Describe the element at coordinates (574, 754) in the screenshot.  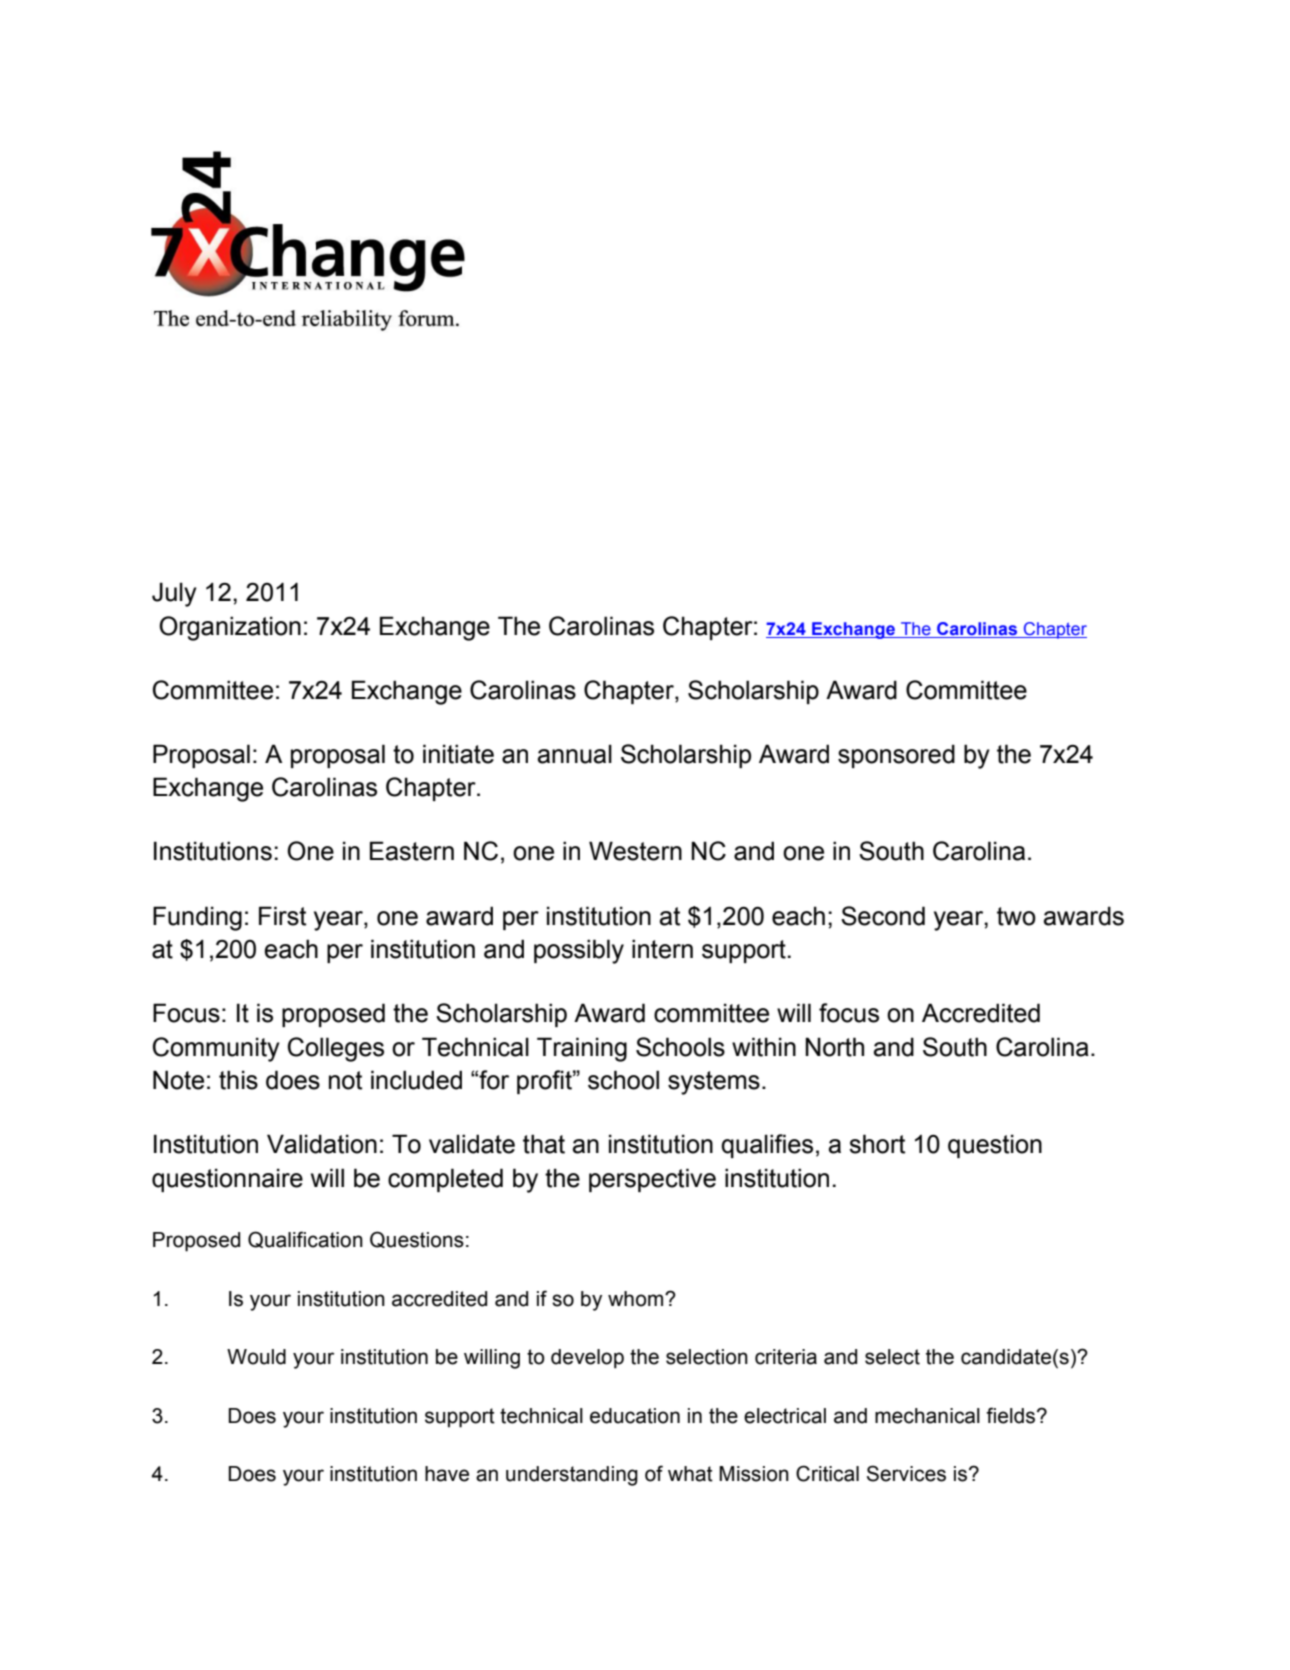
I see `annual` at that location.
